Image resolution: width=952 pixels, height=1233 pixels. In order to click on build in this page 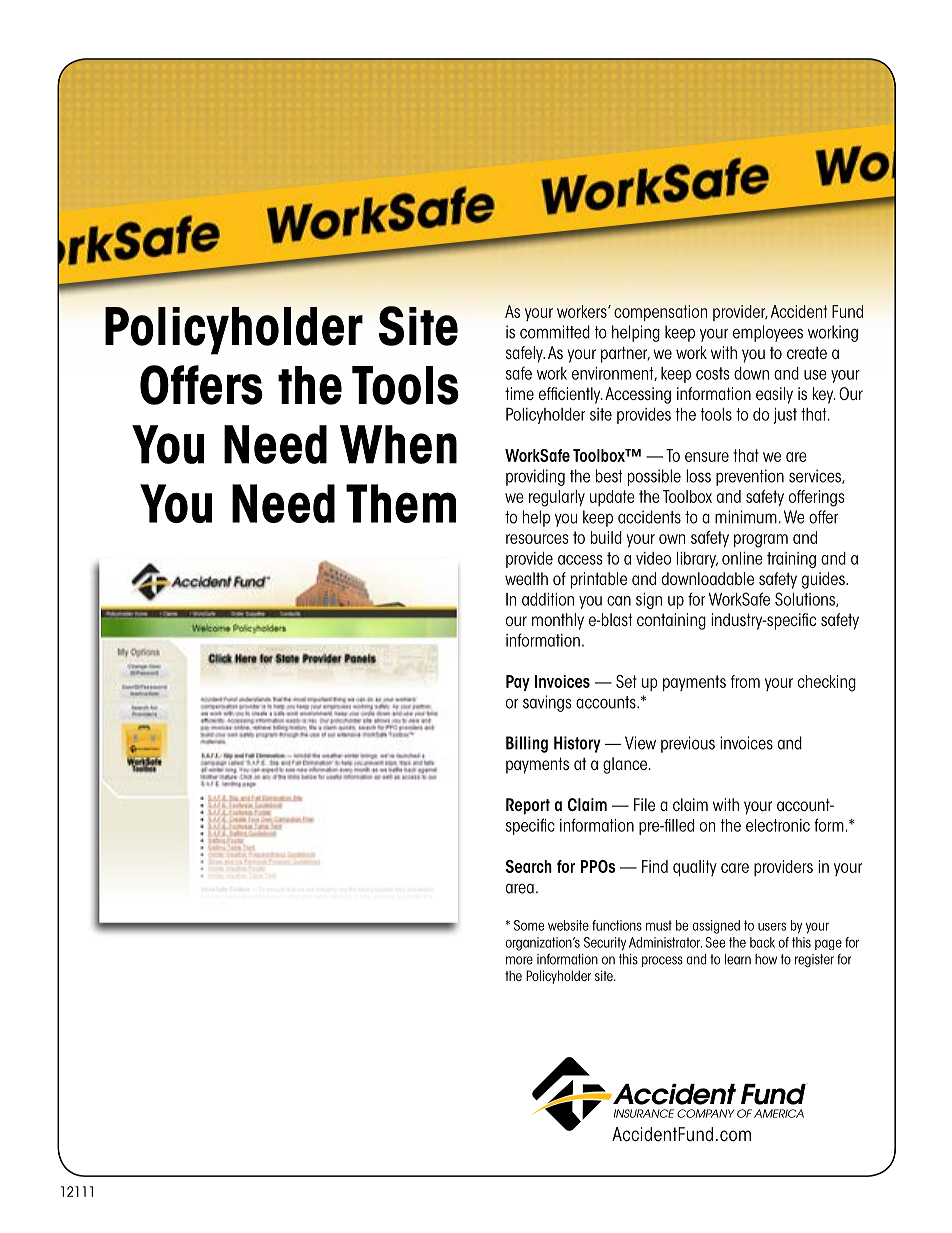, I will do `click(606, 537)`.
